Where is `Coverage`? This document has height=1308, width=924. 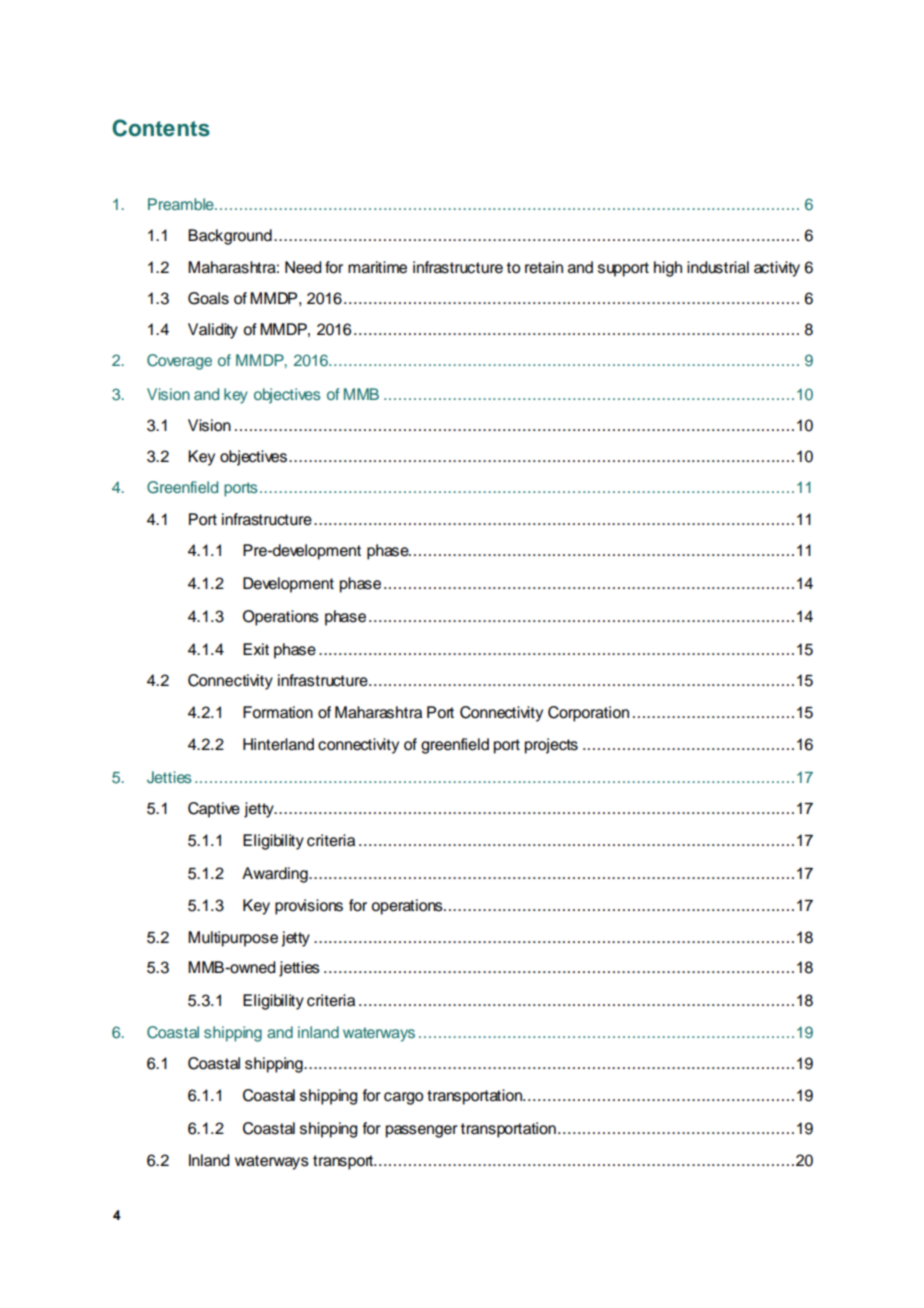
Coverage is located at coordinates (179, 362).
